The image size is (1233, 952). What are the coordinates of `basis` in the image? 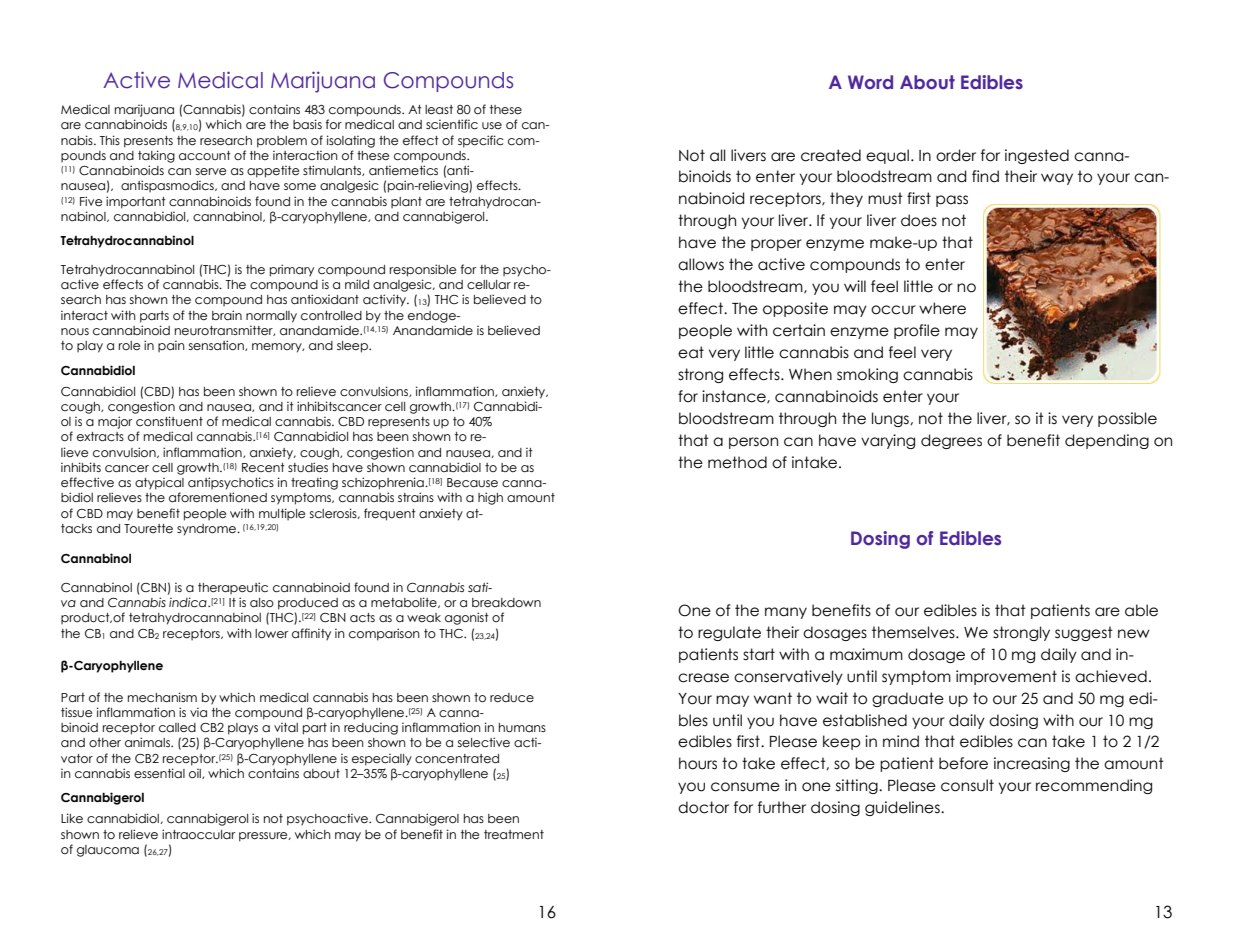 It's located at (307, 124).
